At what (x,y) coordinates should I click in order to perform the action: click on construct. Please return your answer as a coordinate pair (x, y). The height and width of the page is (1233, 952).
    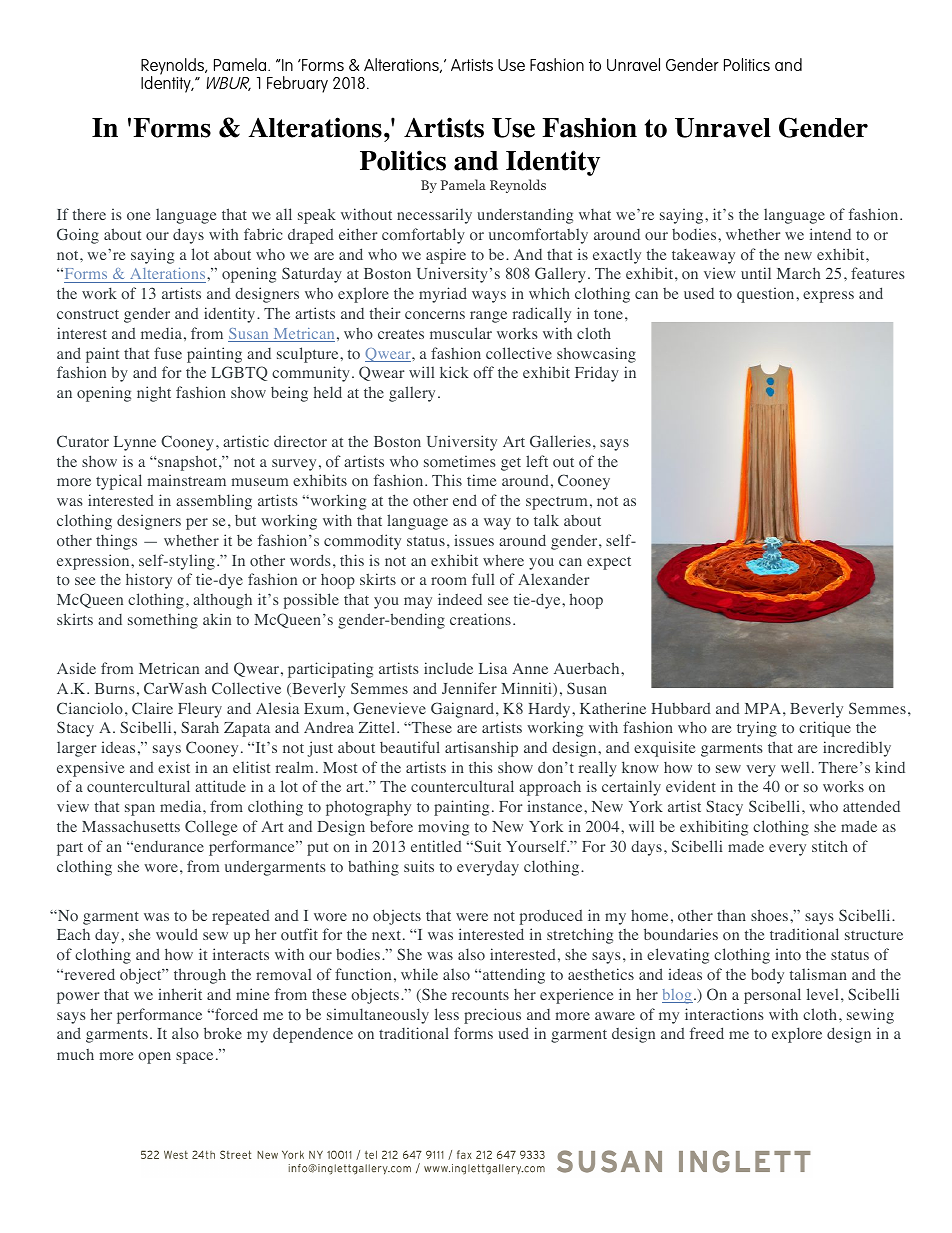
    Looking at the image, I should click on (88, 314).
